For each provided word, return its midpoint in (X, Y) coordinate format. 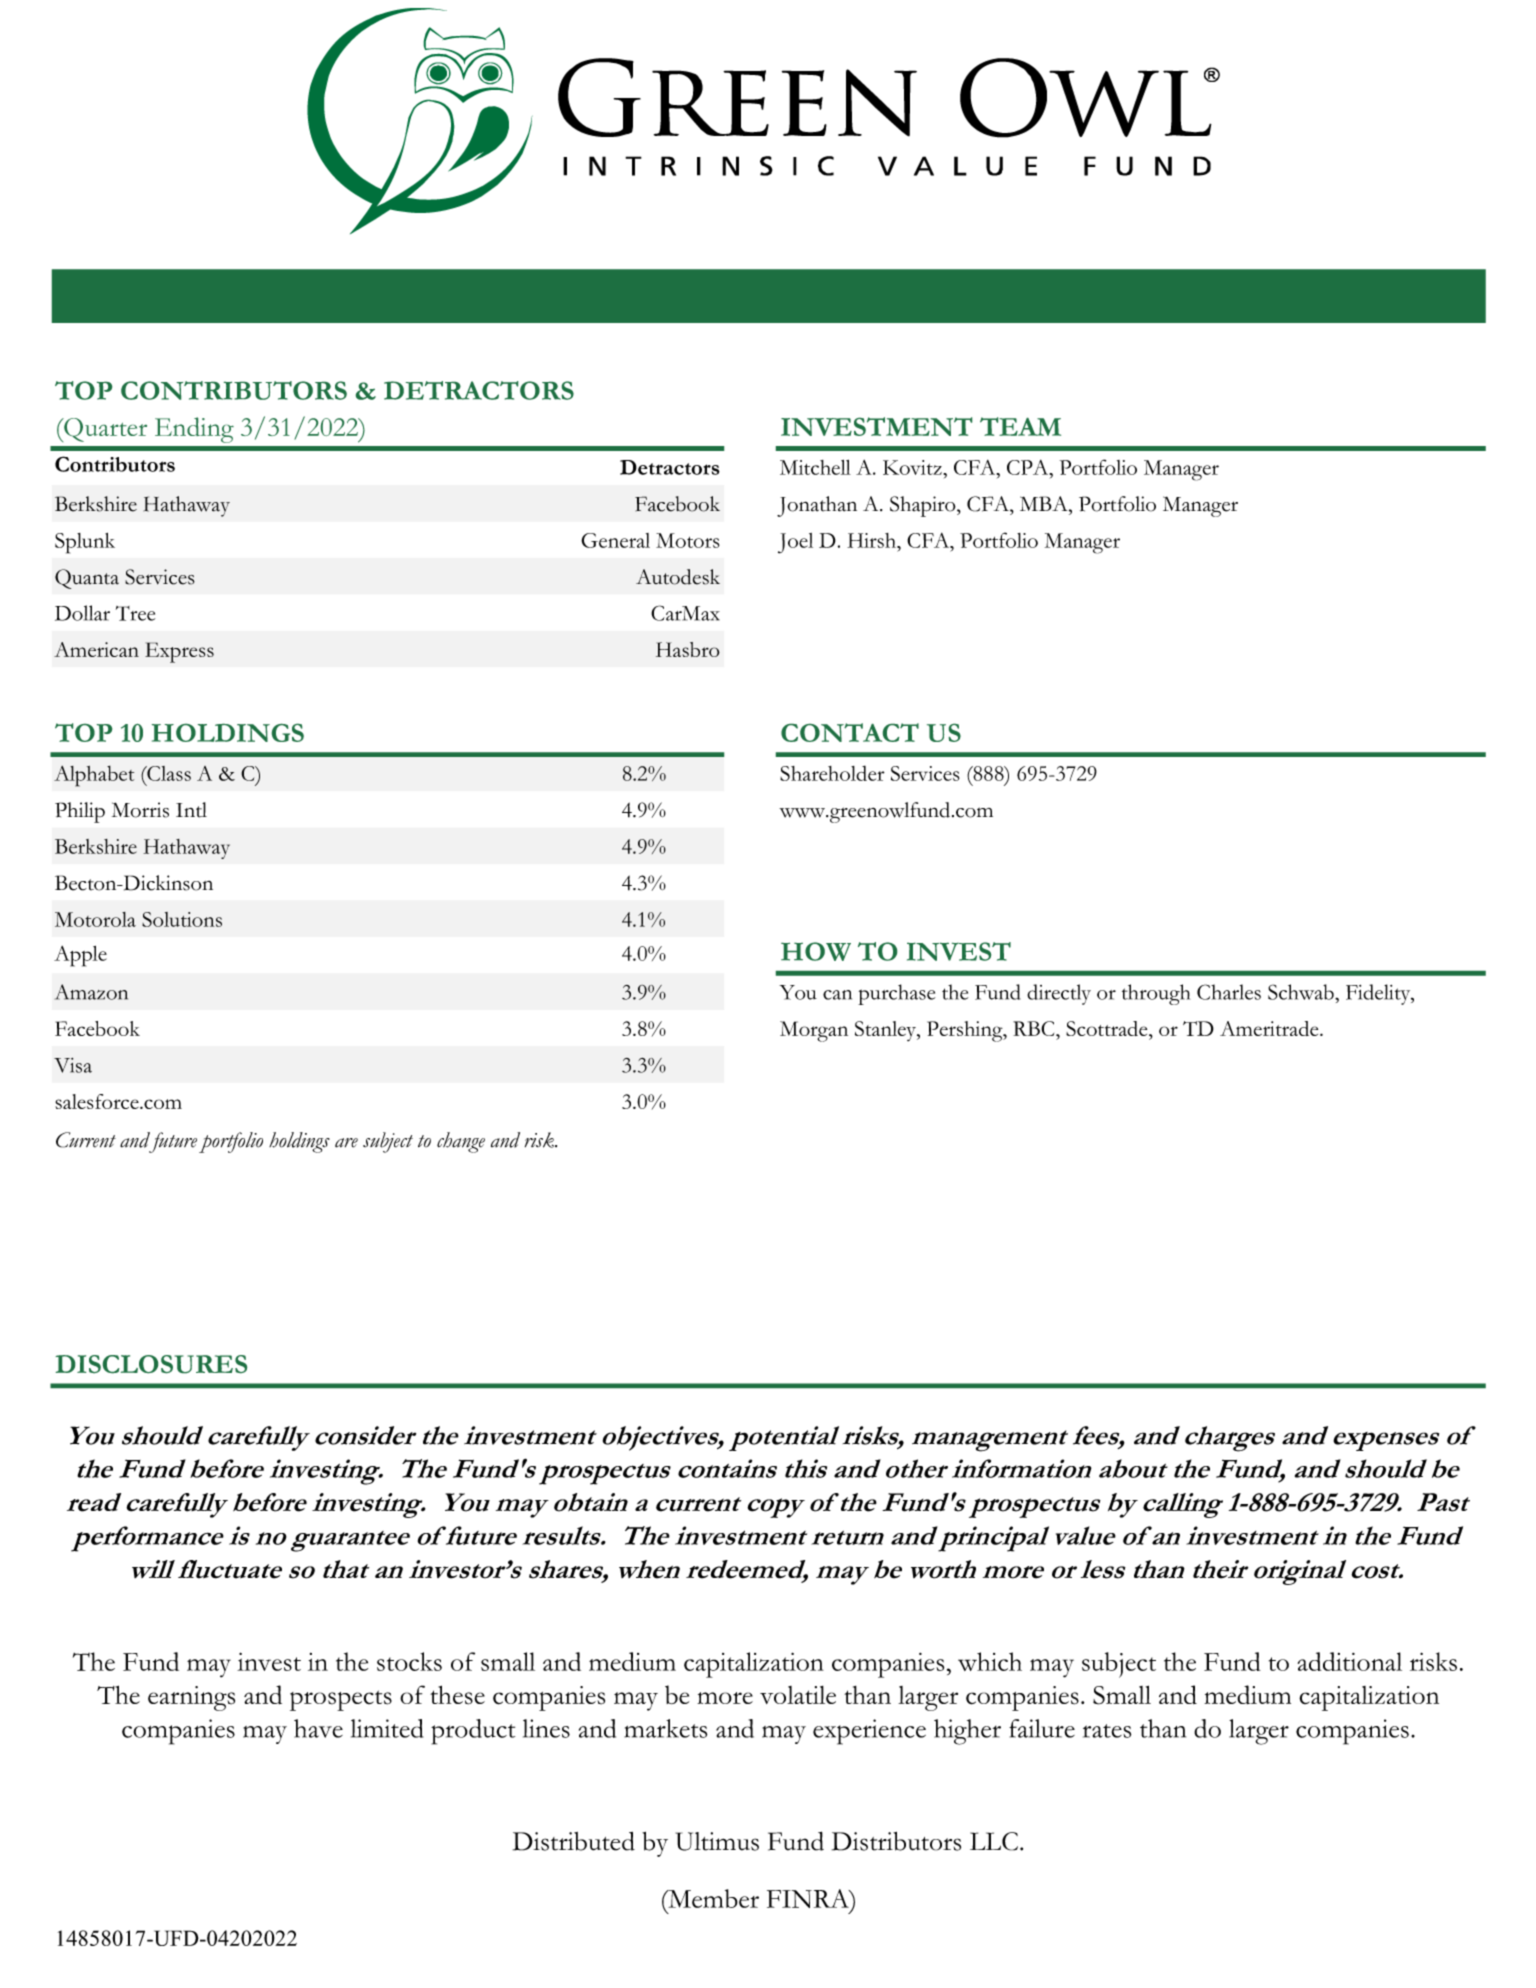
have (318, 1728)
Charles (1229, 992)
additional (1350, 1661)
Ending (194, 430)
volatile (798, 1695)
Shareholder (832, 773)
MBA (1045, 504)
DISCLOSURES (151, 1364)
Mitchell (815, 467)
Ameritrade (1270, 1028)
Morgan (814, 1031)
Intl (191, 810)
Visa (73, 1065)
